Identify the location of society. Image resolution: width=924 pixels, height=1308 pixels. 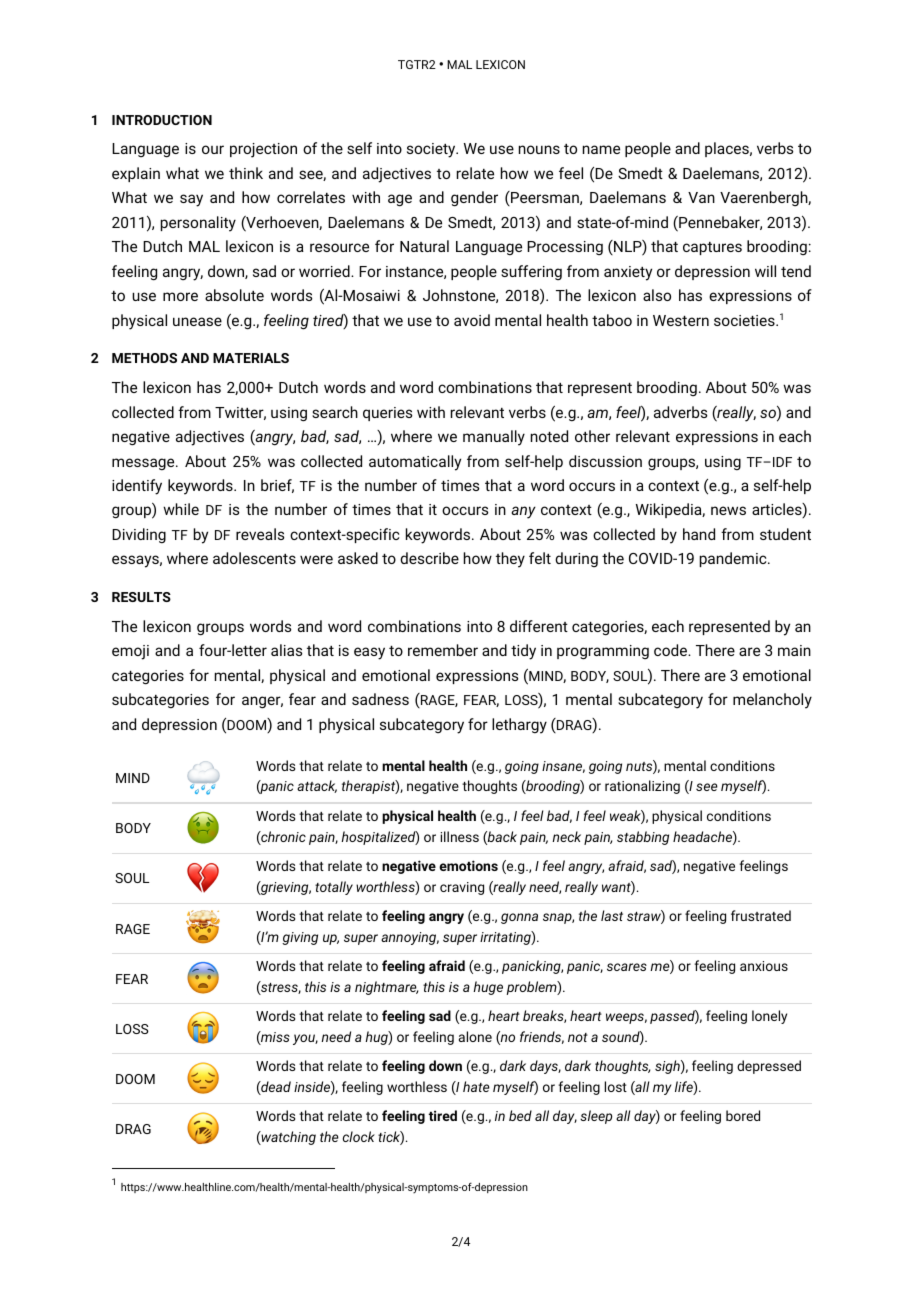
(432, 150).
